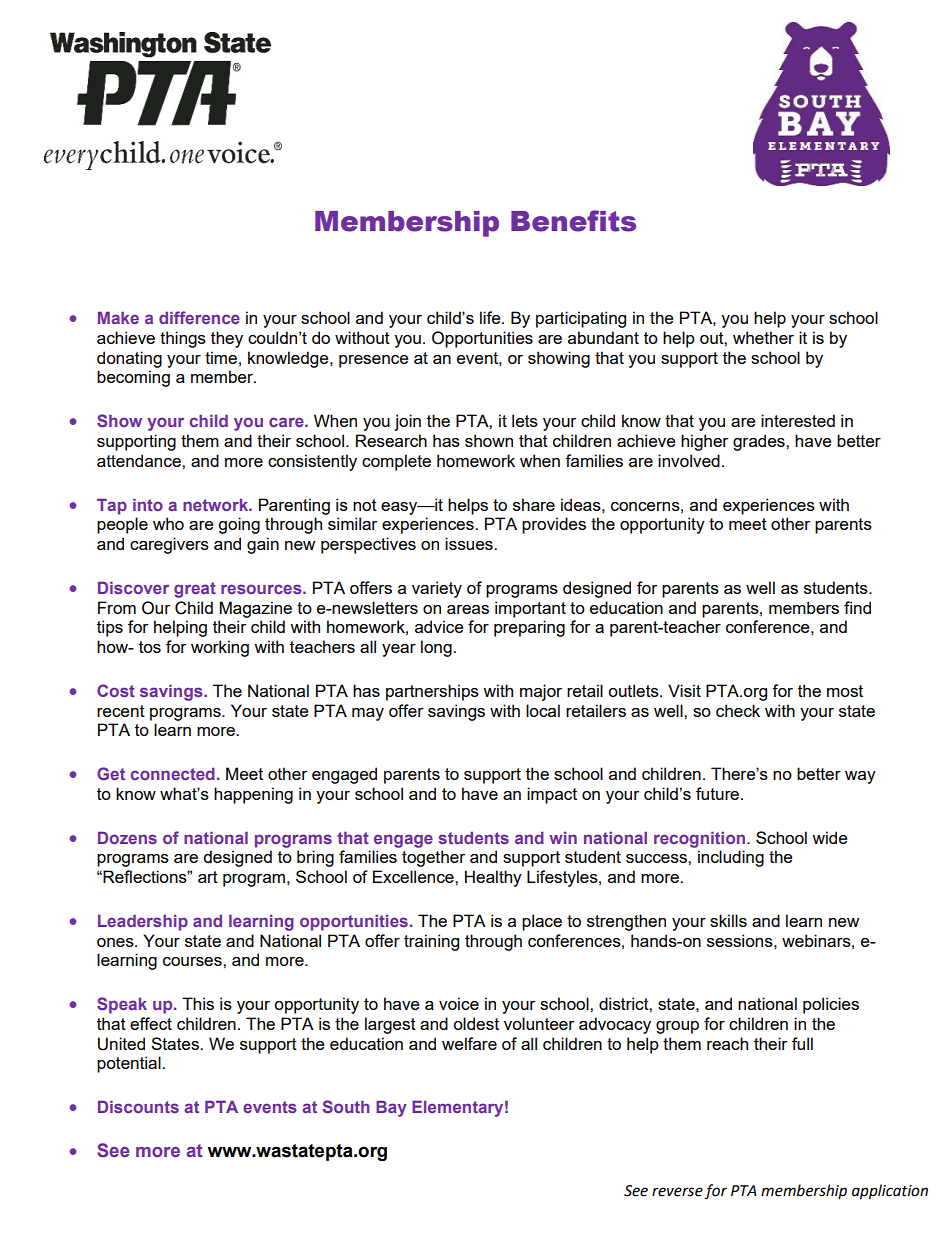 The width and height of the screenshot is (952, 1233). Describe the element at coordinates (121, 711) in the screenshot. I see `recent` at that location.
